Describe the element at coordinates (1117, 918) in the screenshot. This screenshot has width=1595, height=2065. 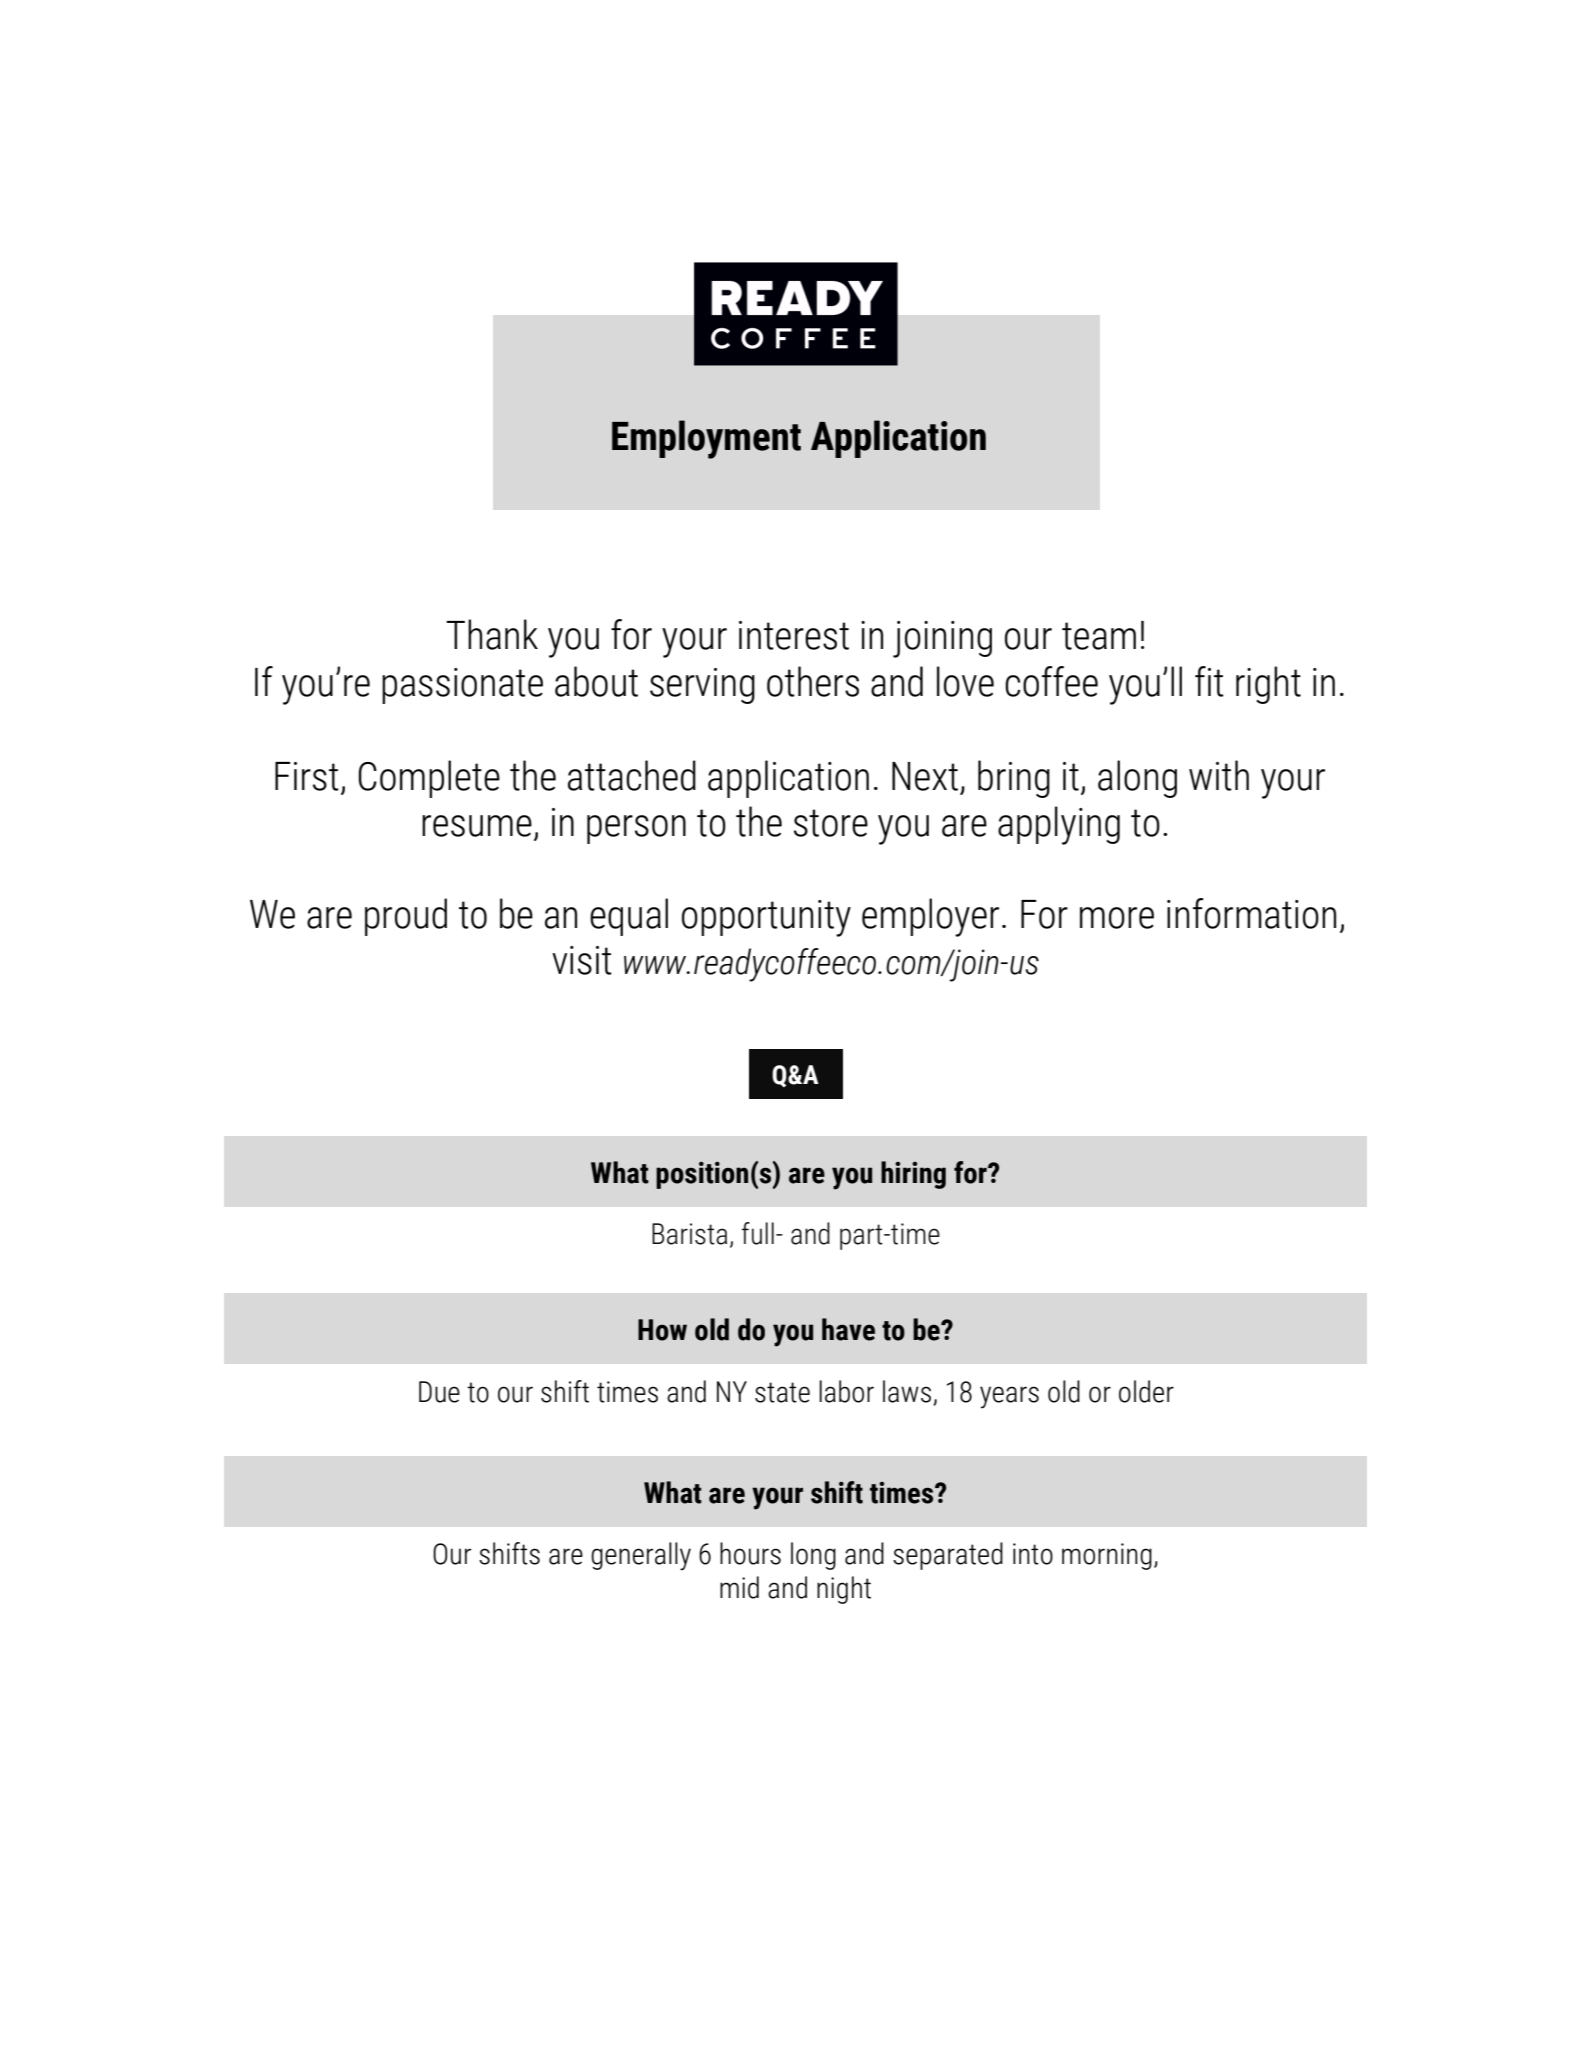
I see `more` at that location.
